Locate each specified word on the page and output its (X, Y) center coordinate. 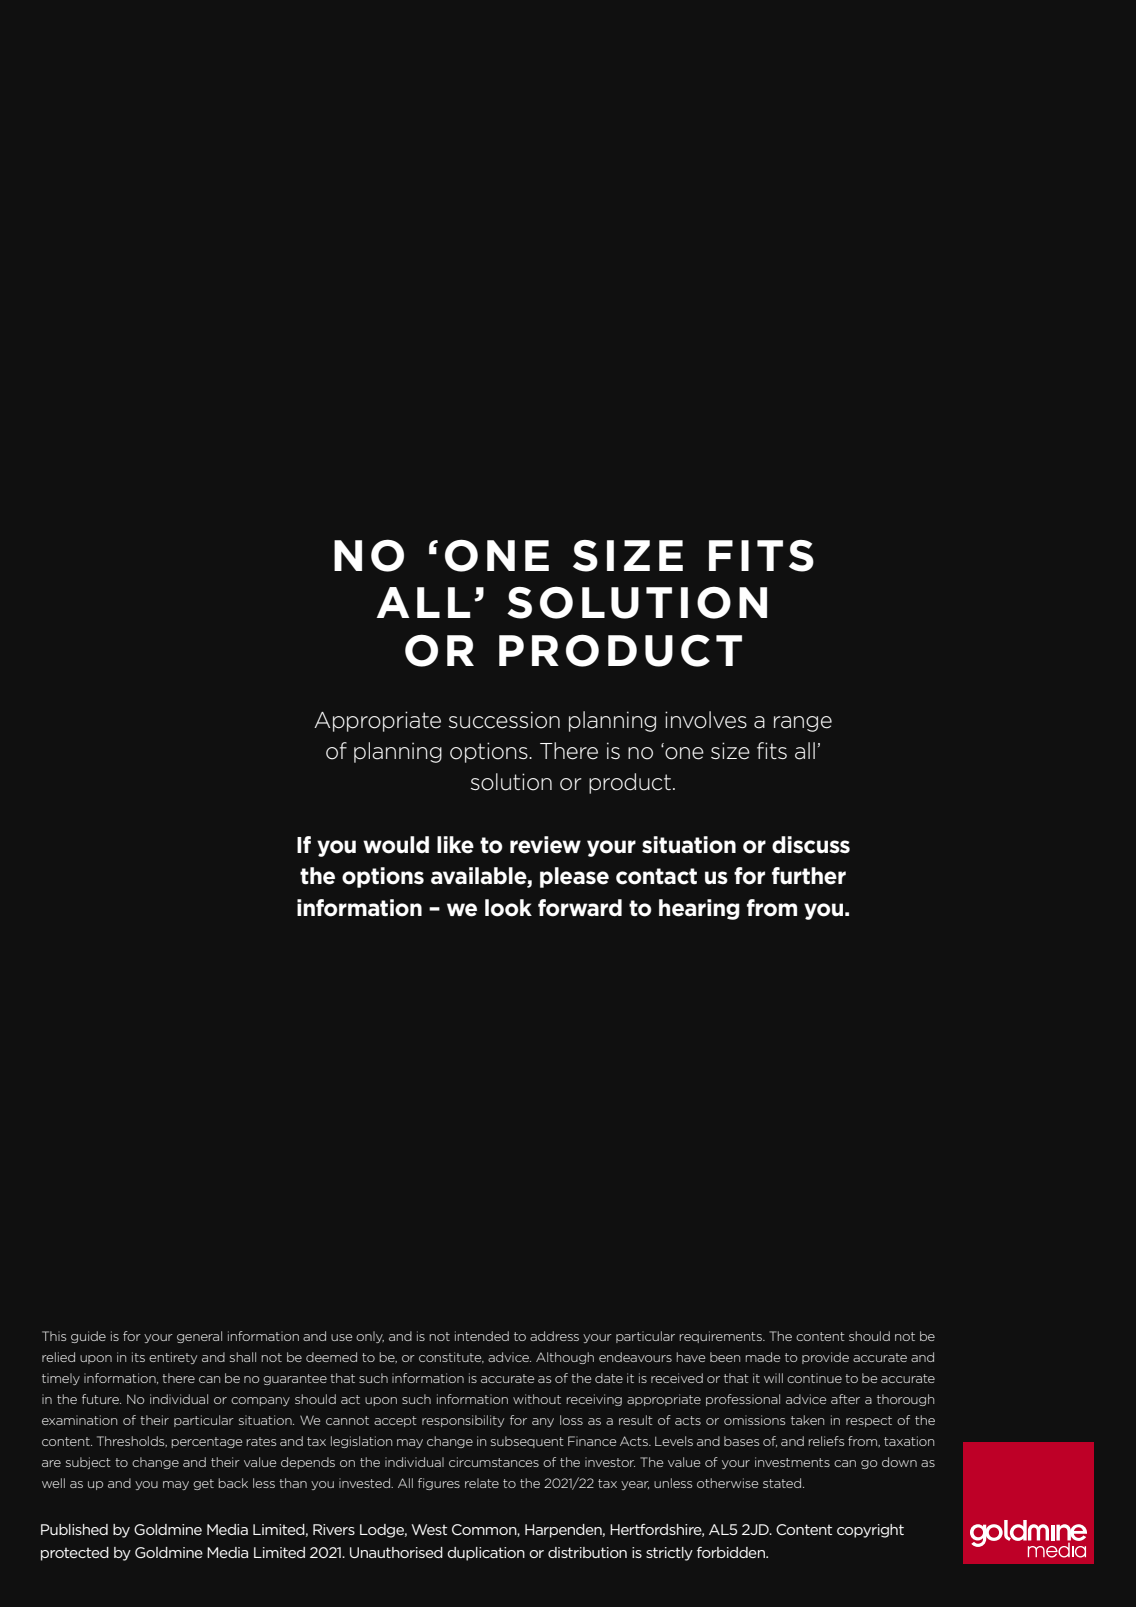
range (803, 724)
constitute (451, 1357)
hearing (699, 909)
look (508, 908)
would (396, 845)
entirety (173, 1358)
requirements (722, 1337)
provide (825, 1358)
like (455, 845)
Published (74, 1529)
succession (504, 720)
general (199, 1337)
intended (482, 1336)
